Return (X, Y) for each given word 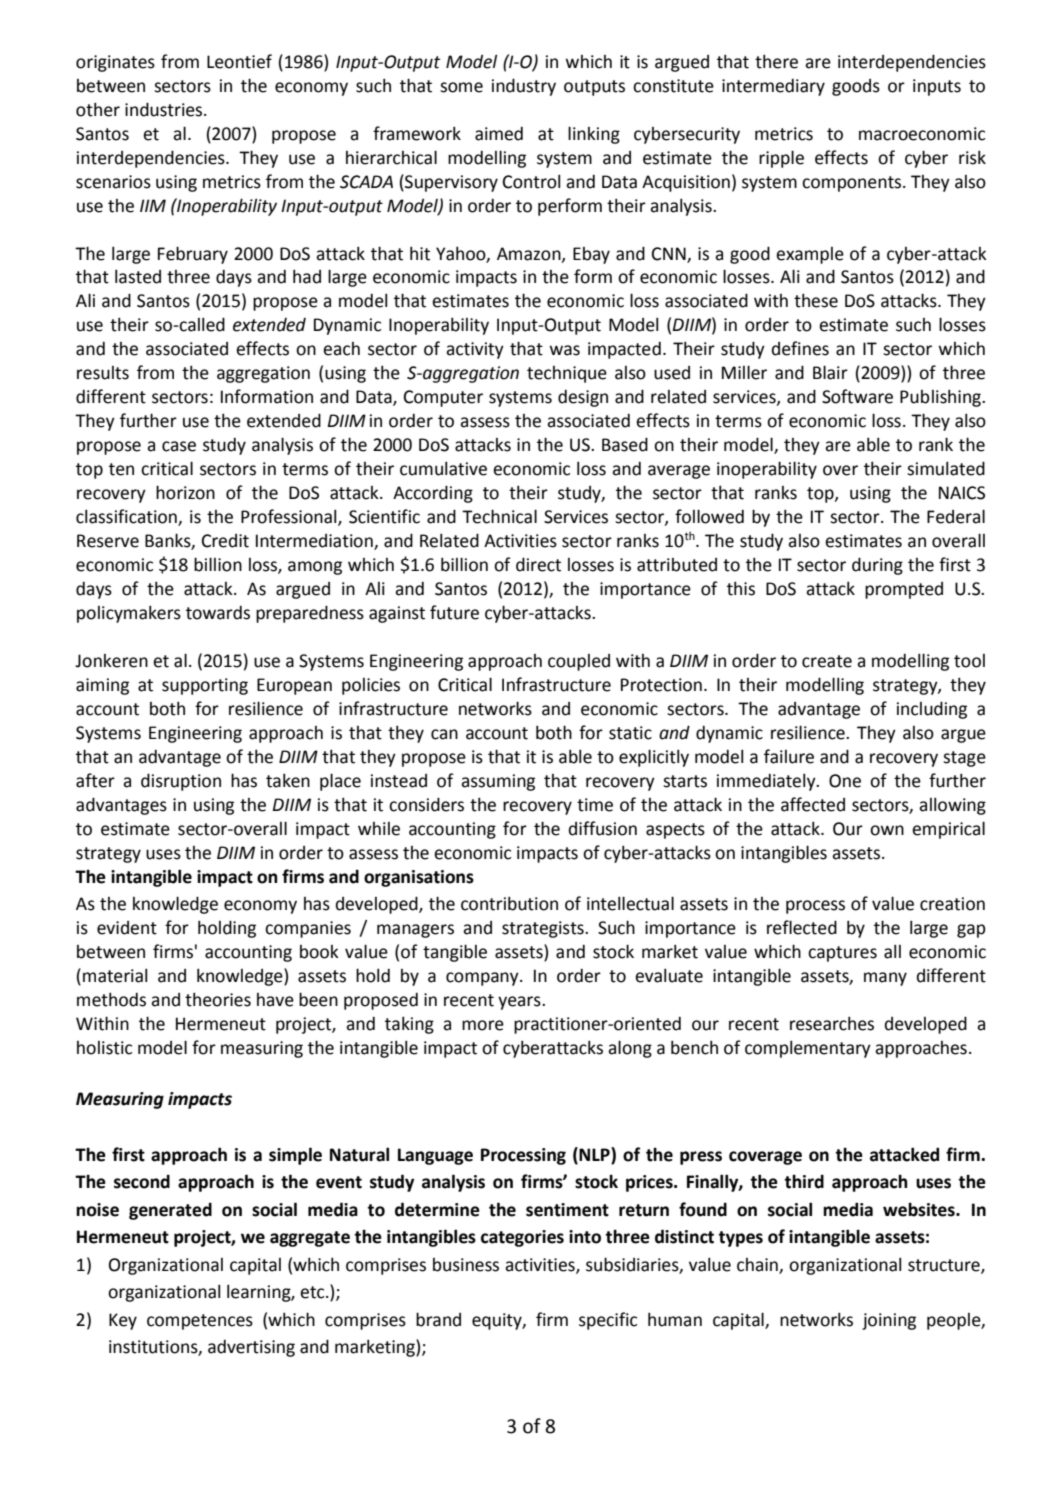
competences (200, 1322)
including (932, 710)
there (776, 61)
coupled (579, 662)
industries (165, 109)
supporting (205, 686)
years (520, 1003)
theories (218, 999)
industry (524, 87)
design (583, 398)
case (179, 446)
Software (857, 396)
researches (832, 1023)
